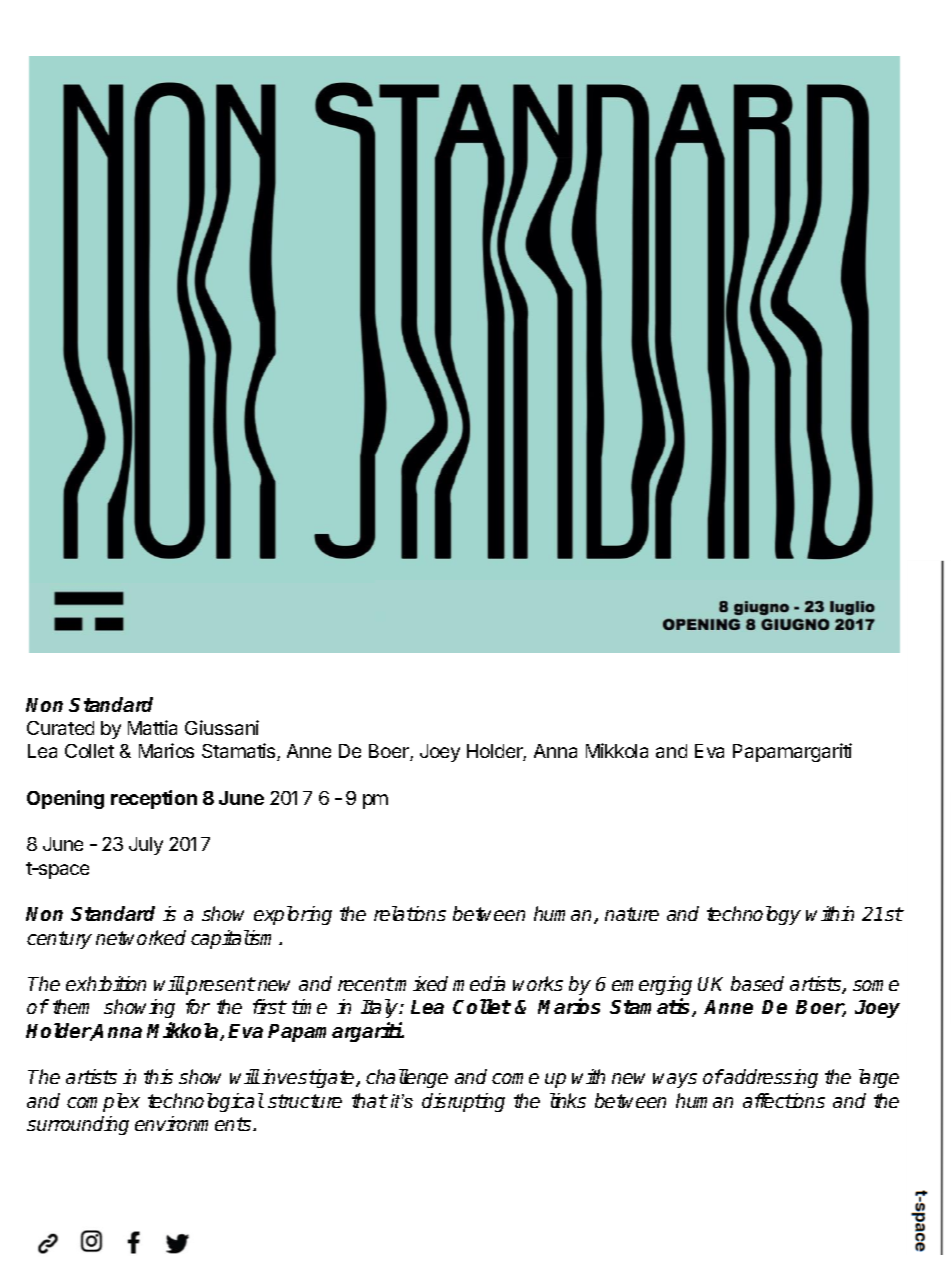 Image resolution: width=952 pixels, height=1270 pixels. I want to click on relations, so click(410, 913).
